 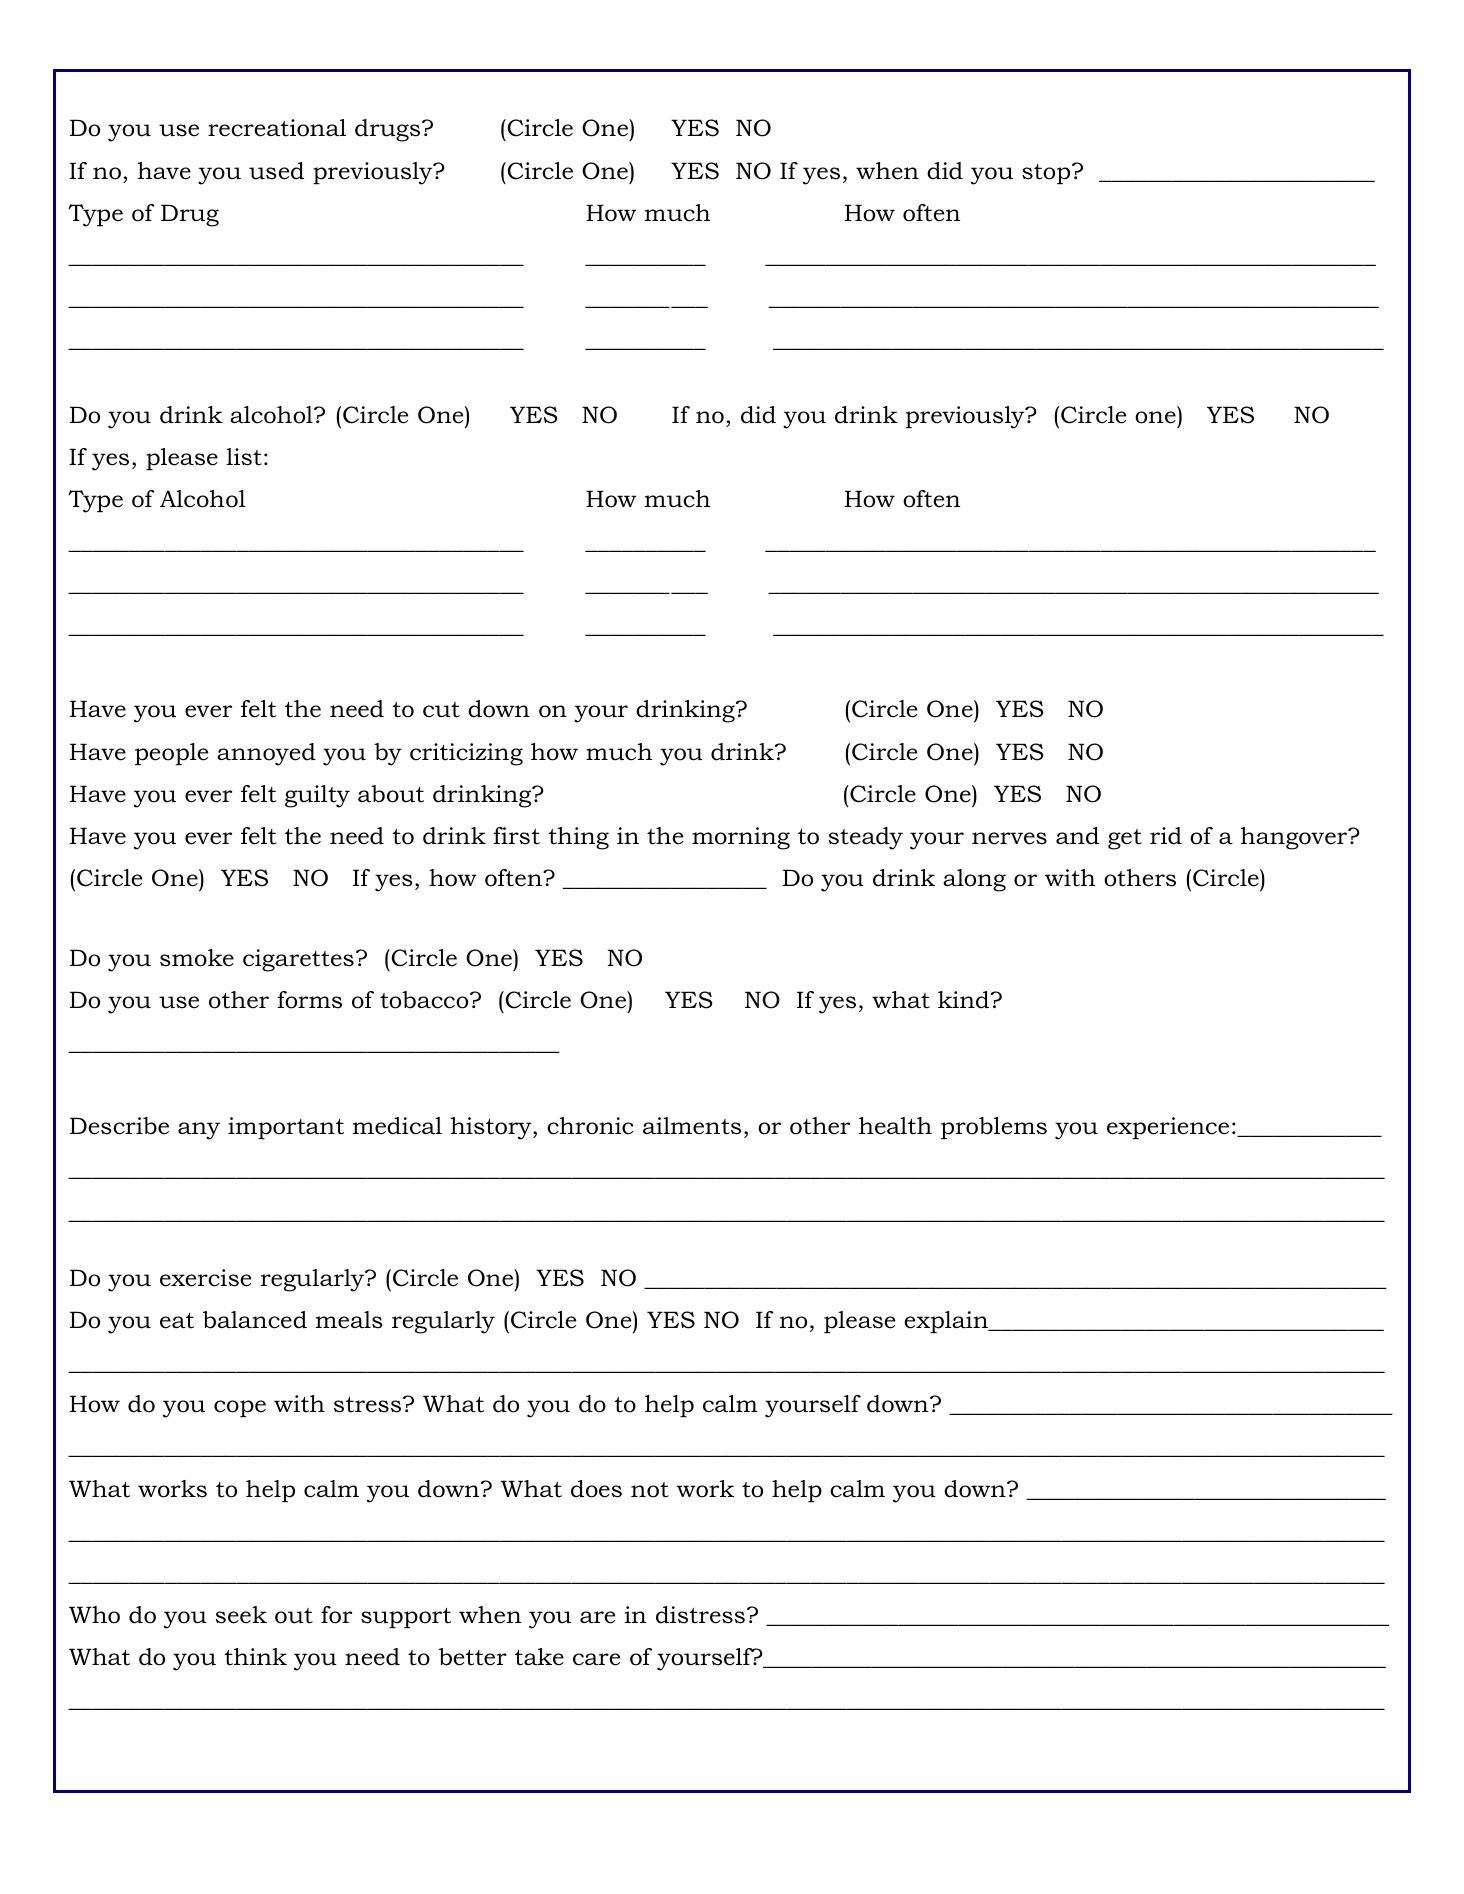 I want to click on list, so click(x=244, y=457).
